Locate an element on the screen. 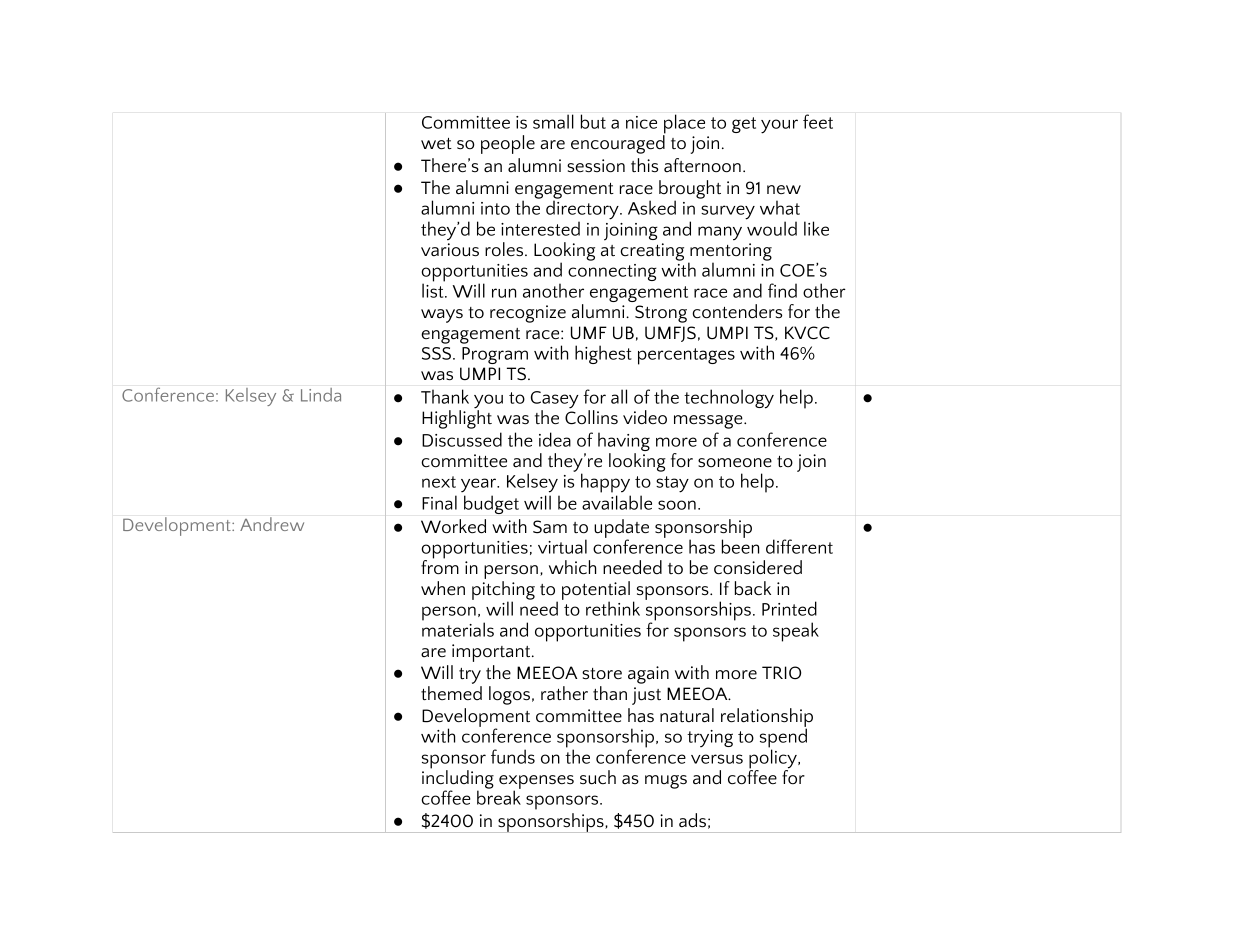  including is located at coordinates (458, 779).
